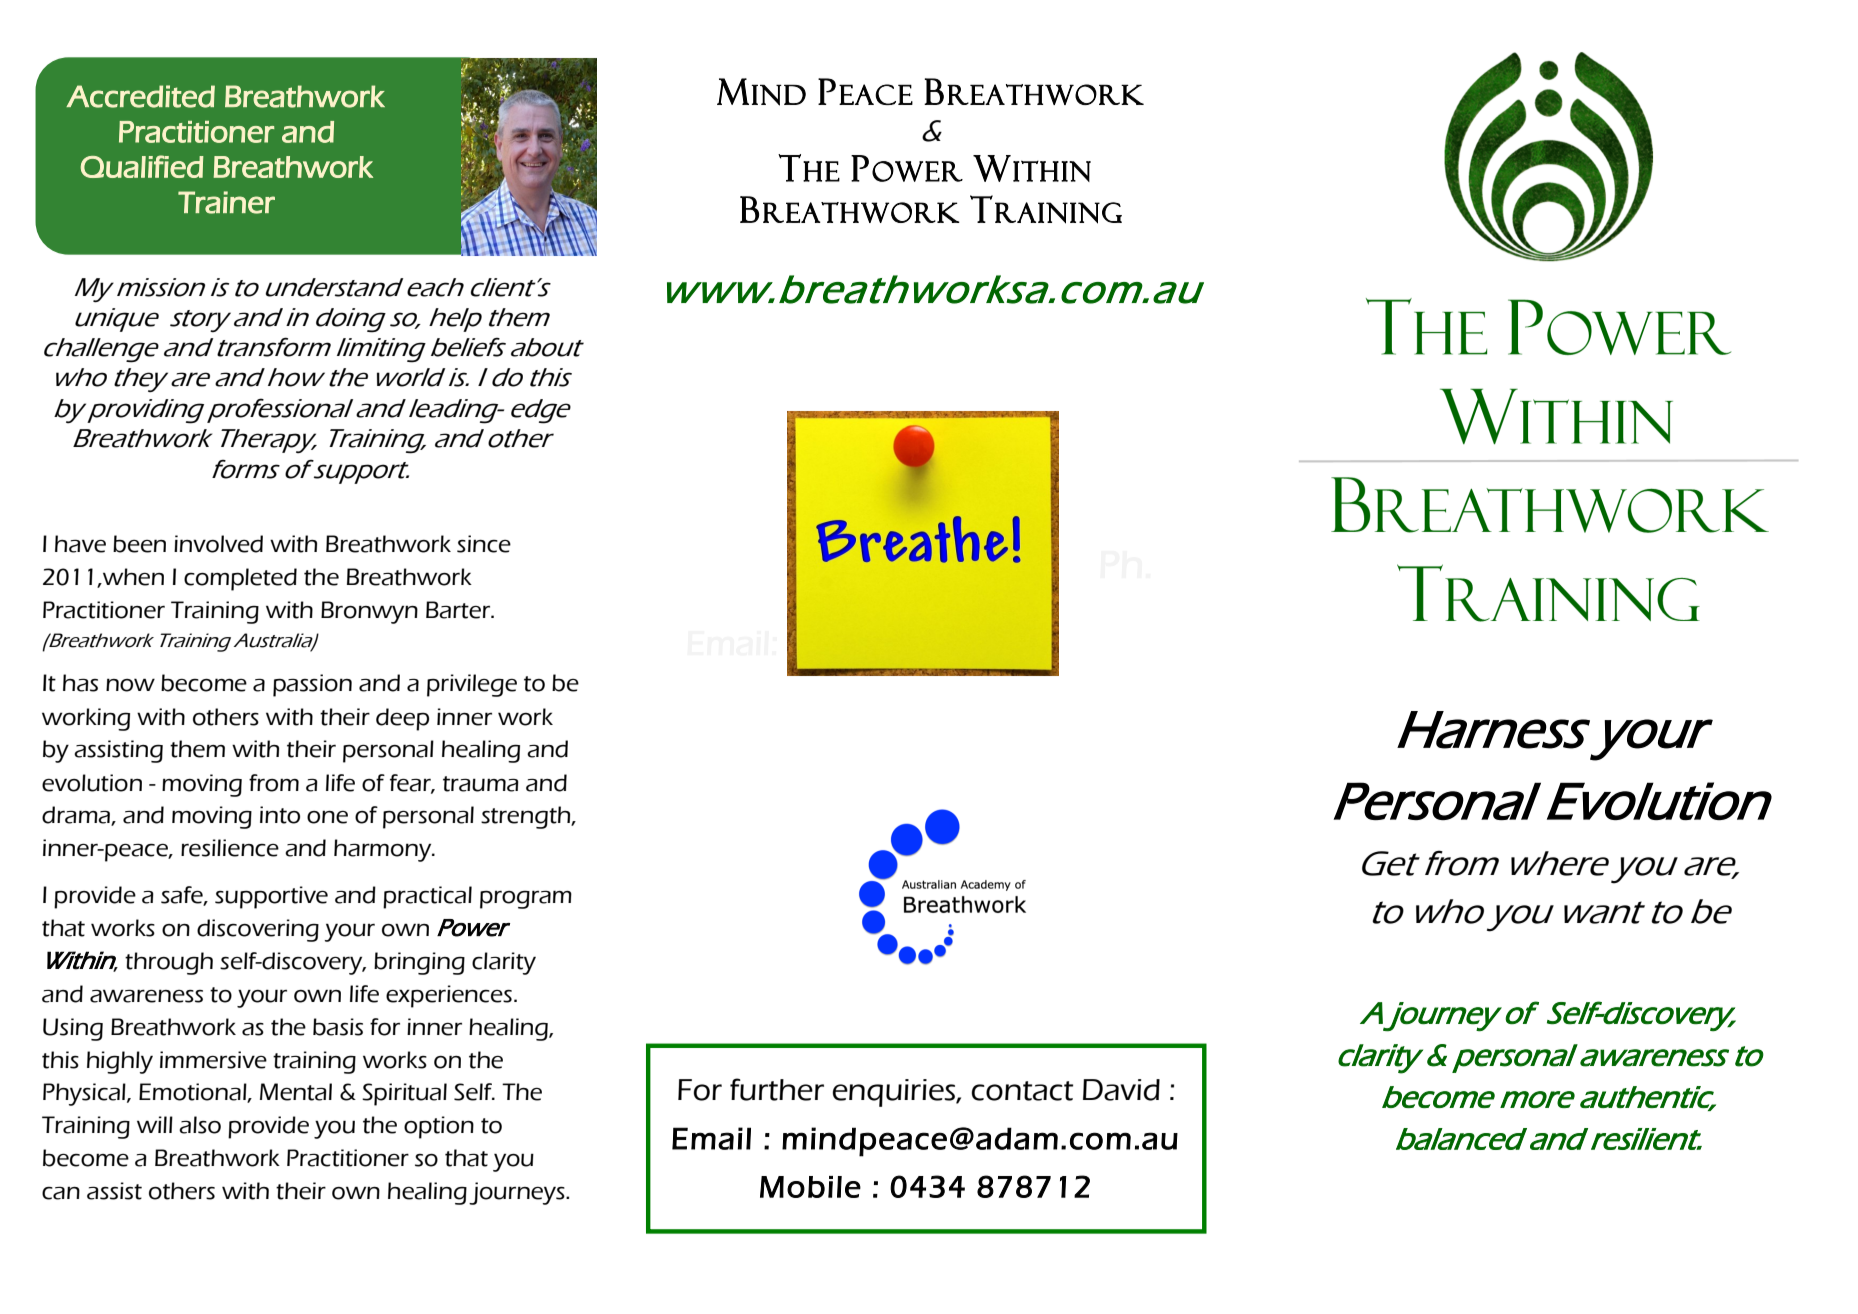  What do you see at coordinates (1022, 1091) in the page?
I see `contact` at bounding box center [1022, 1091].
